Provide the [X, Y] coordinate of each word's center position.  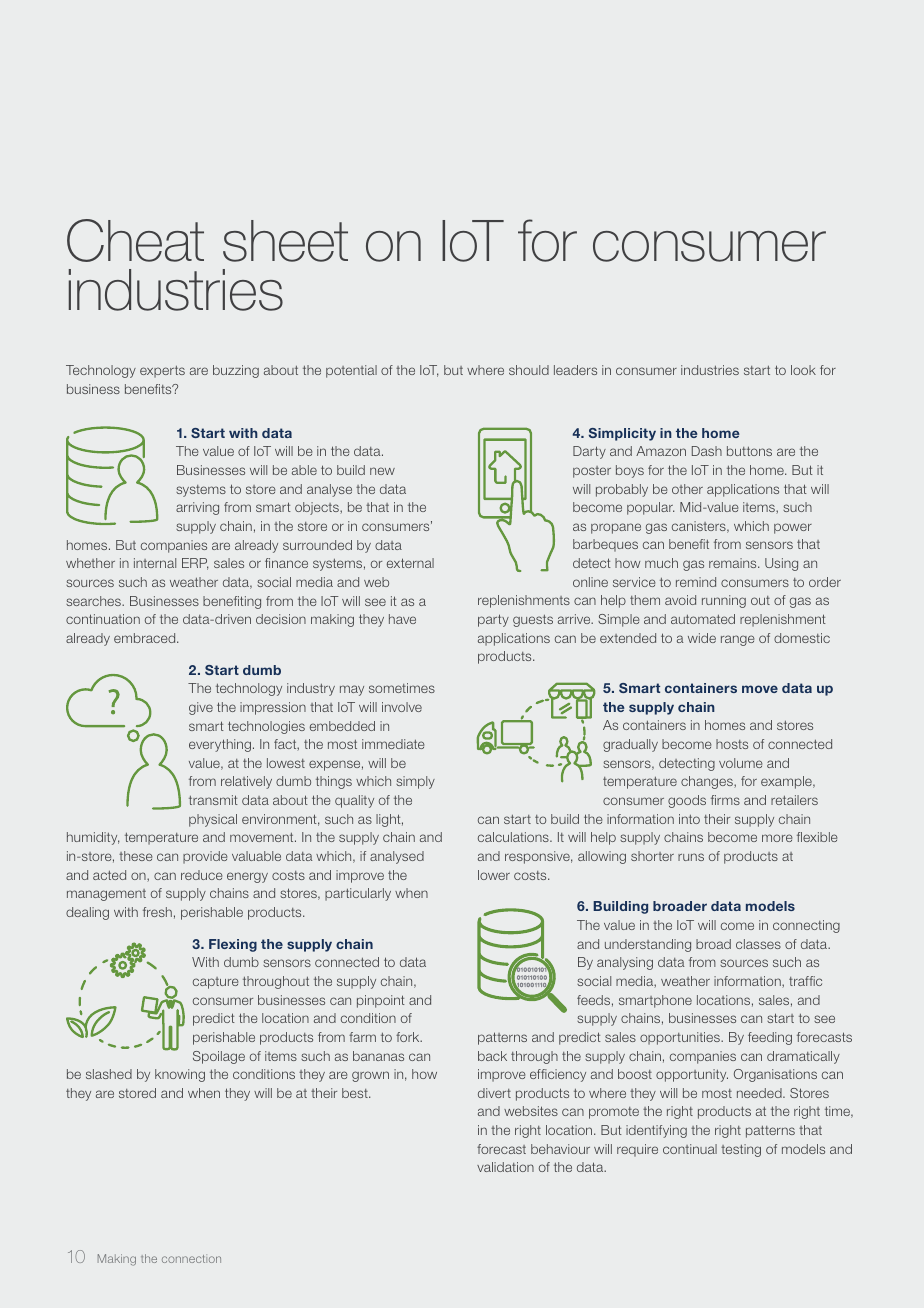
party [493, 620]
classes [758, 944]
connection [191, 1258]
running [724, 601]
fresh [157, 912]
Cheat [135, 240]
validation [505, 1167]
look [803, 370]
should [529, 370]
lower [494, 875]
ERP [195, 564]
